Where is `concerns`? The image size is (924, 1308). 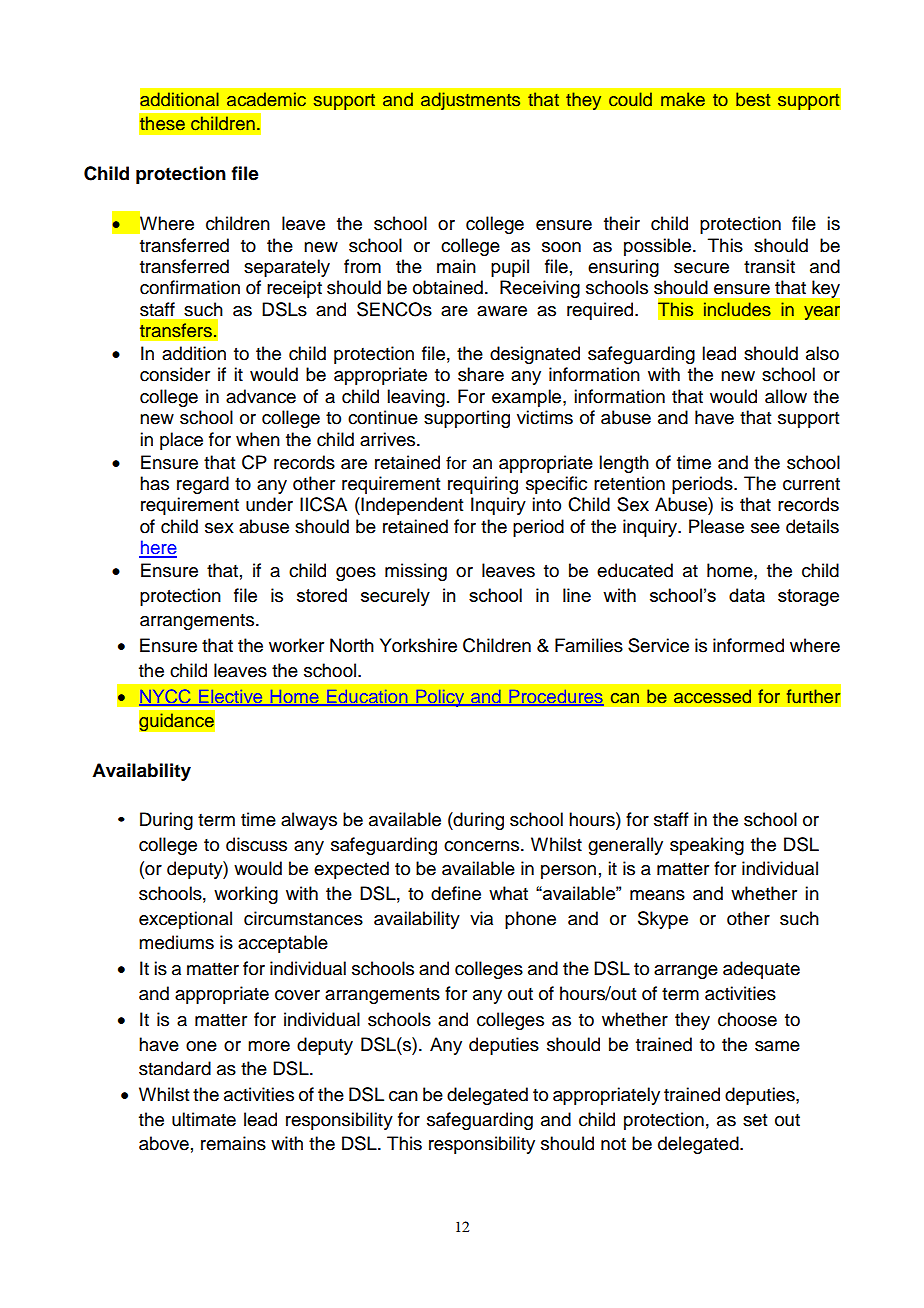 concerns is located at coordinates (483, 846).
